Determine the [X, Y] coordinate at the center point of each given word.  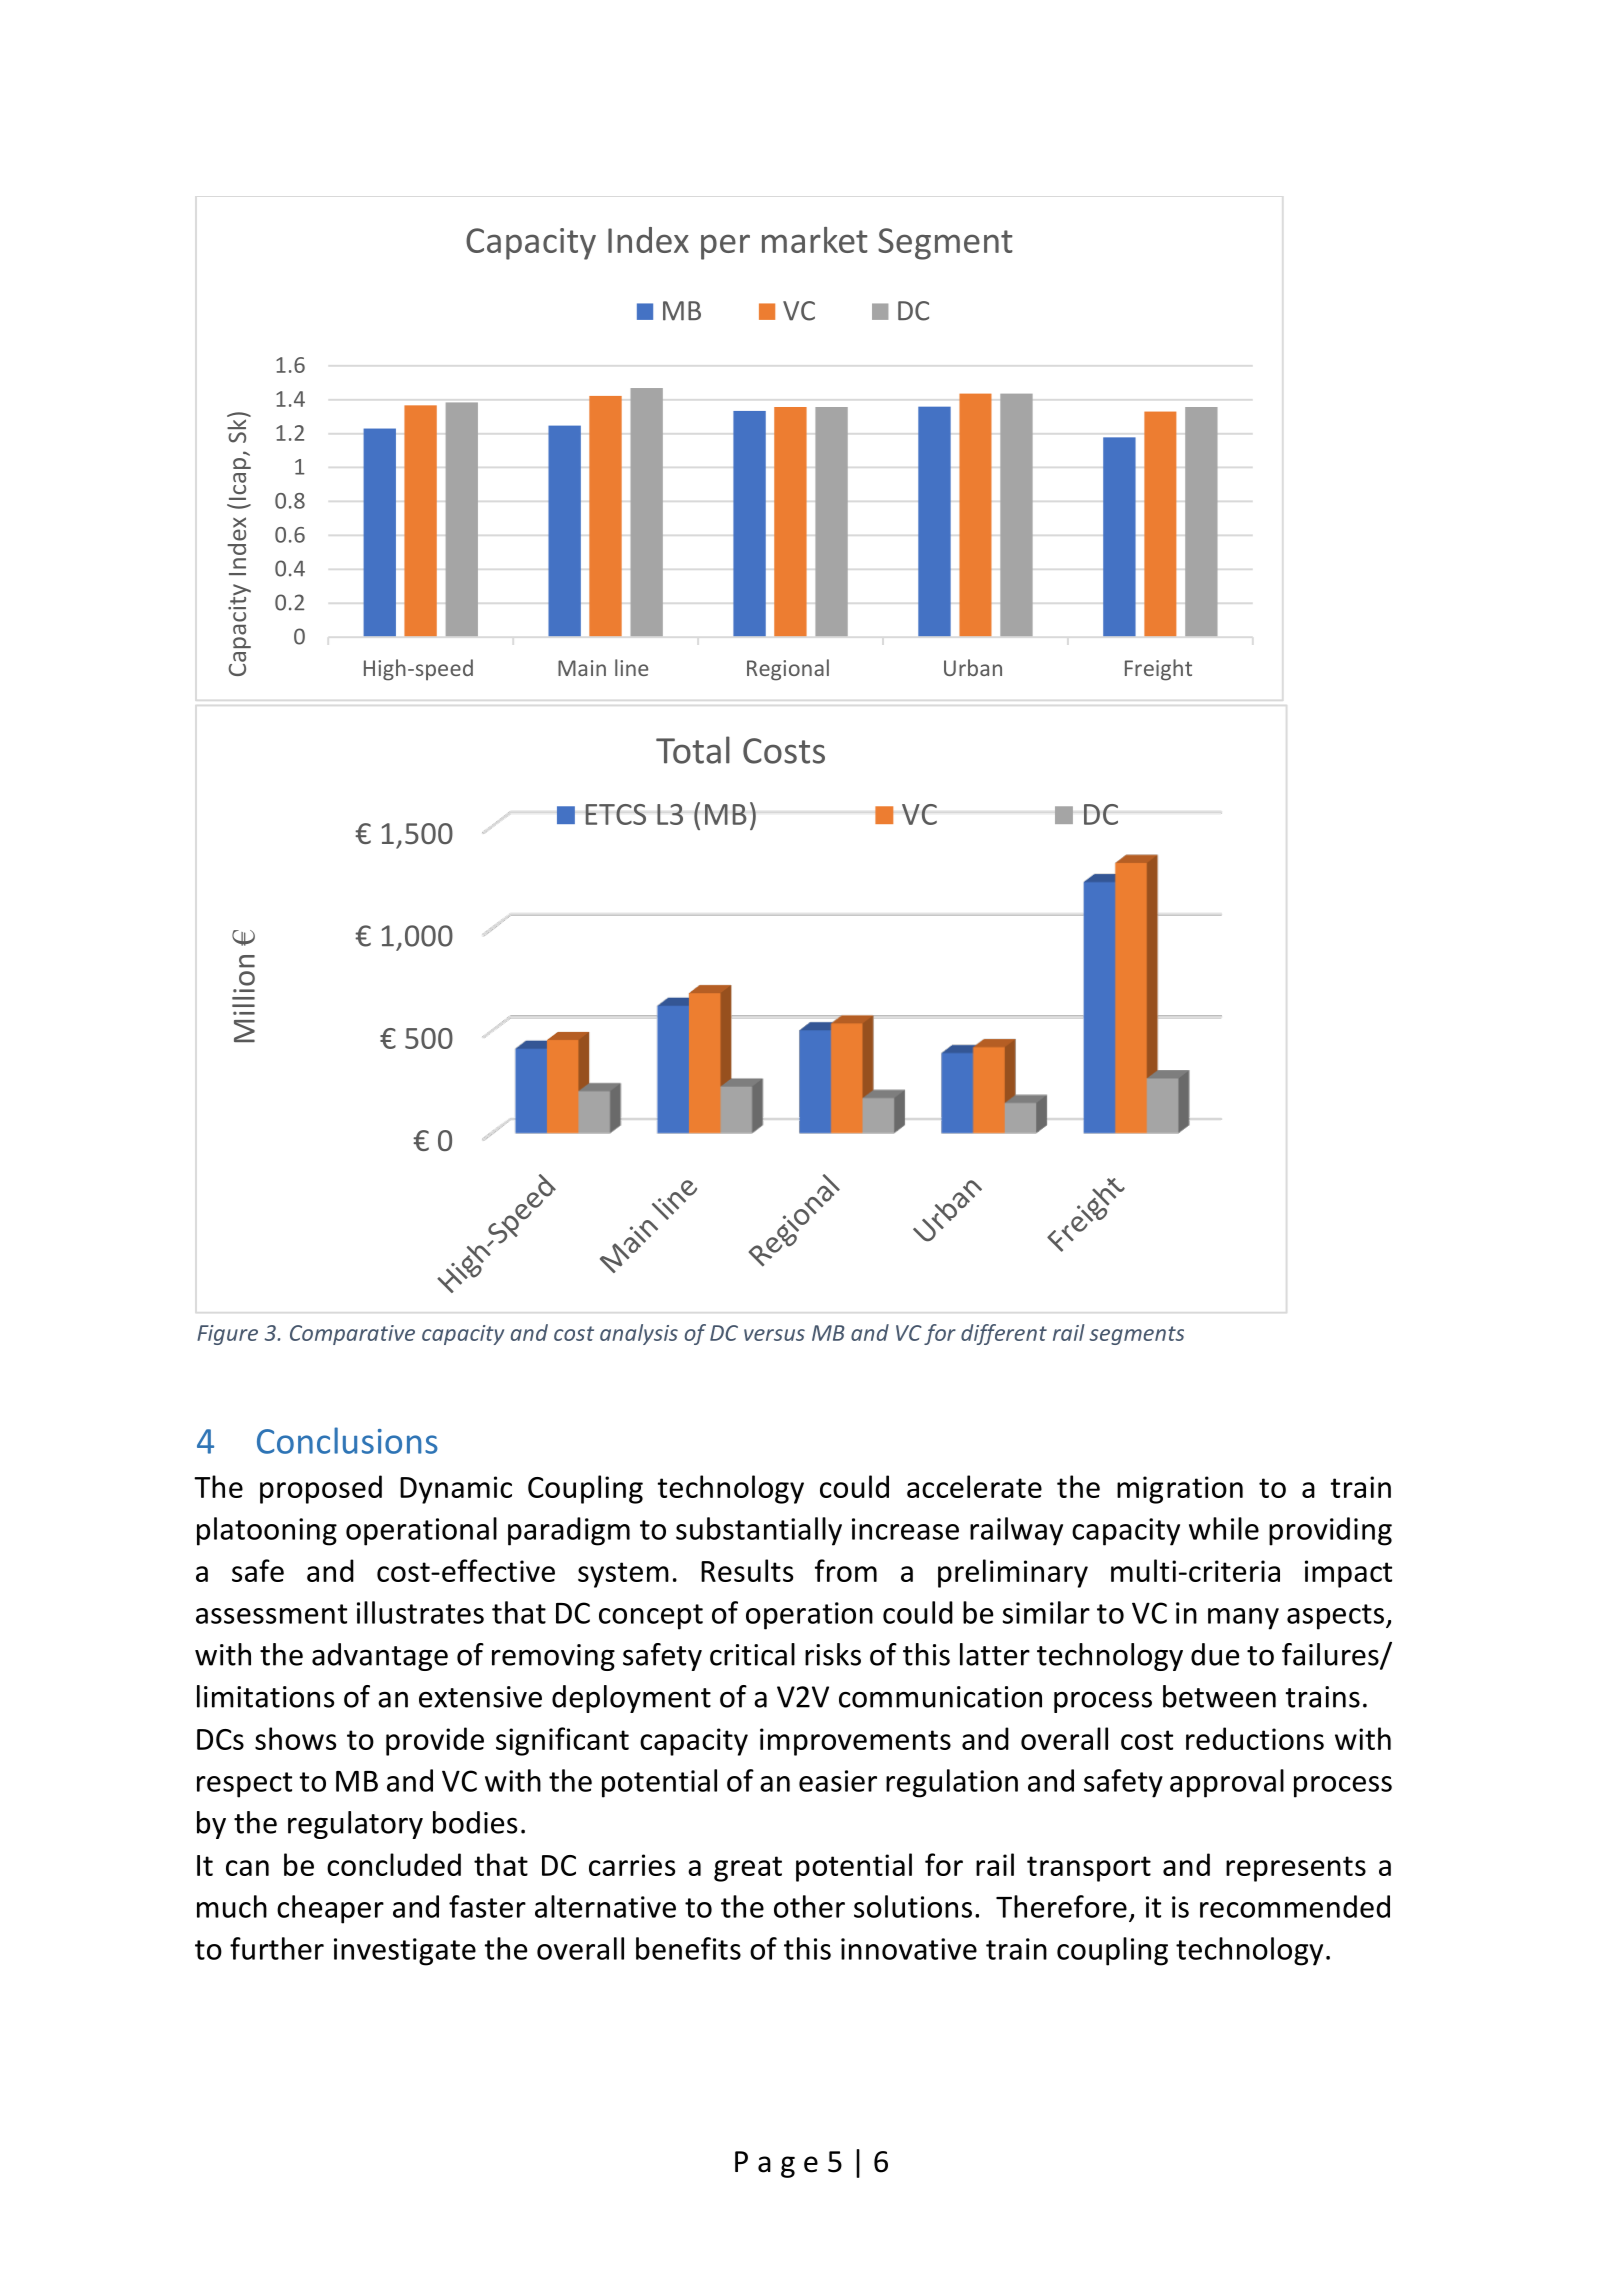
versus [774, 1335]
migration [1180, 1490]
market [815, 240]
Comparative [352, 1335]
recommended [1295, 1906]
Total [693, 750]
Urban [973, 667]
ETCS [615, 814]
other [809, 1906]
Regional [788, 670]
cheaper [330, 1909]
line [631, 667]
